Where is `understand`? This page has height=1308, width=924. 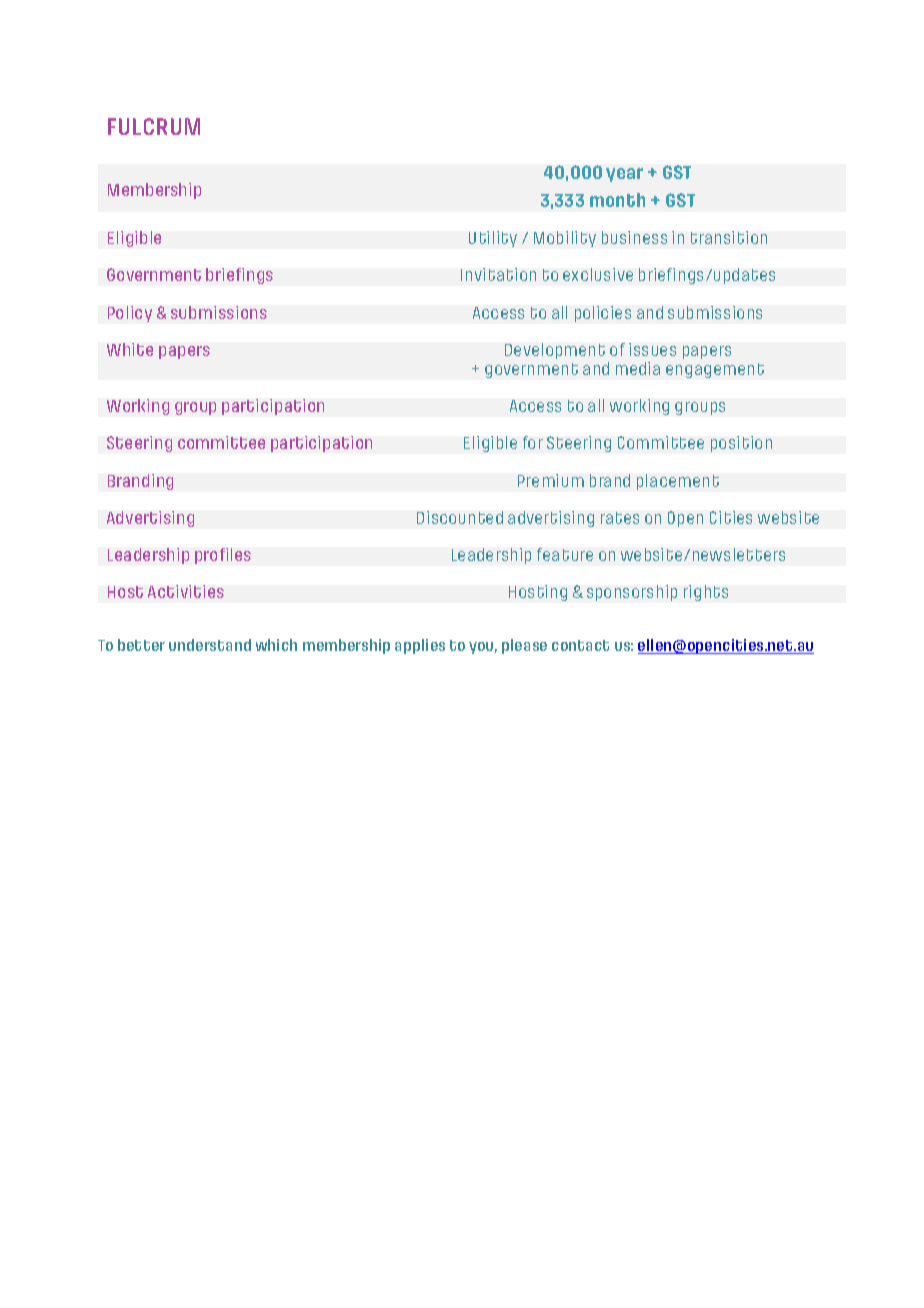 understand is located at coordinates (210, 645).
